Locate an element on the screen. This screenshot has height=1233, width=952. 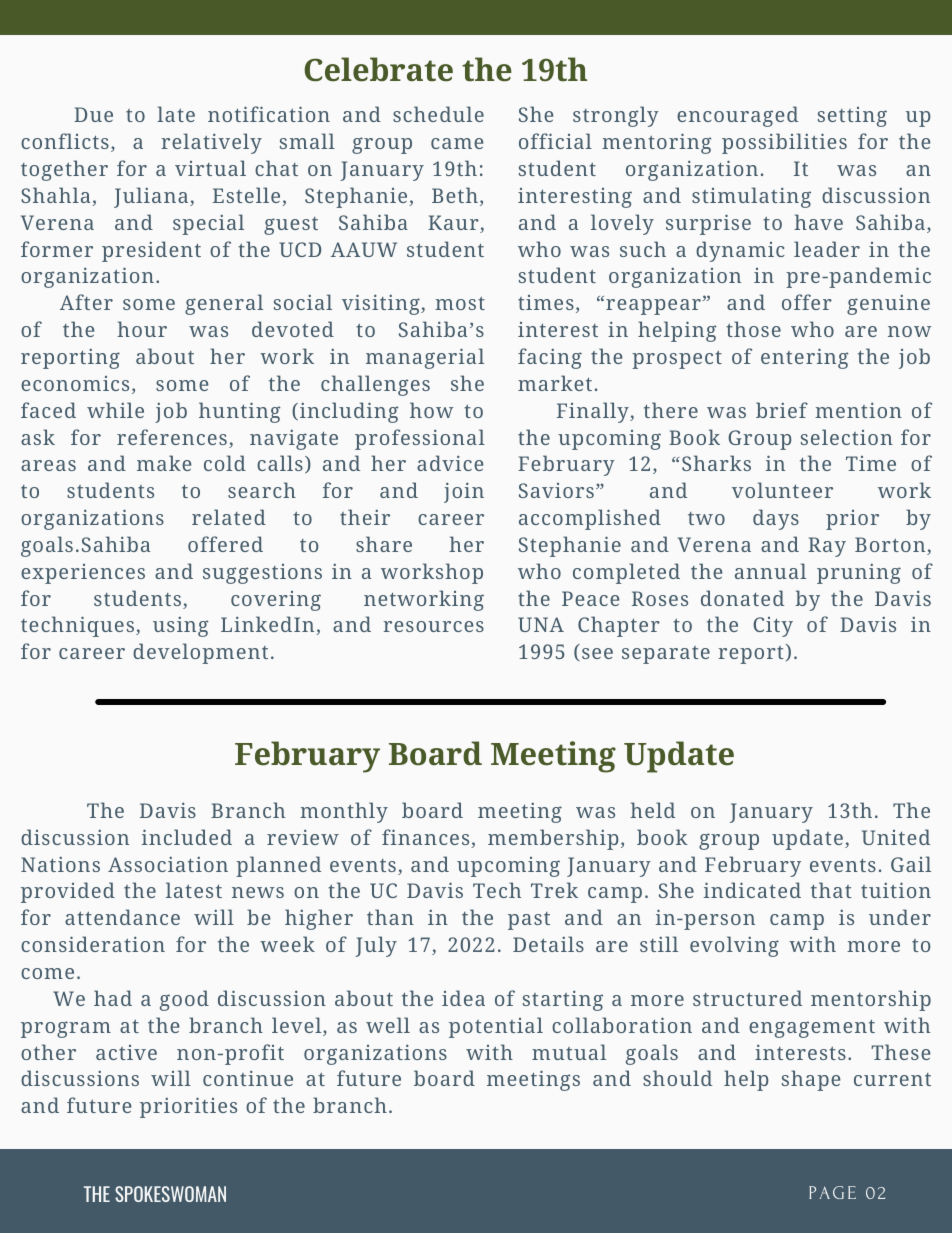
schedule is located at coordinates (438, 114).
